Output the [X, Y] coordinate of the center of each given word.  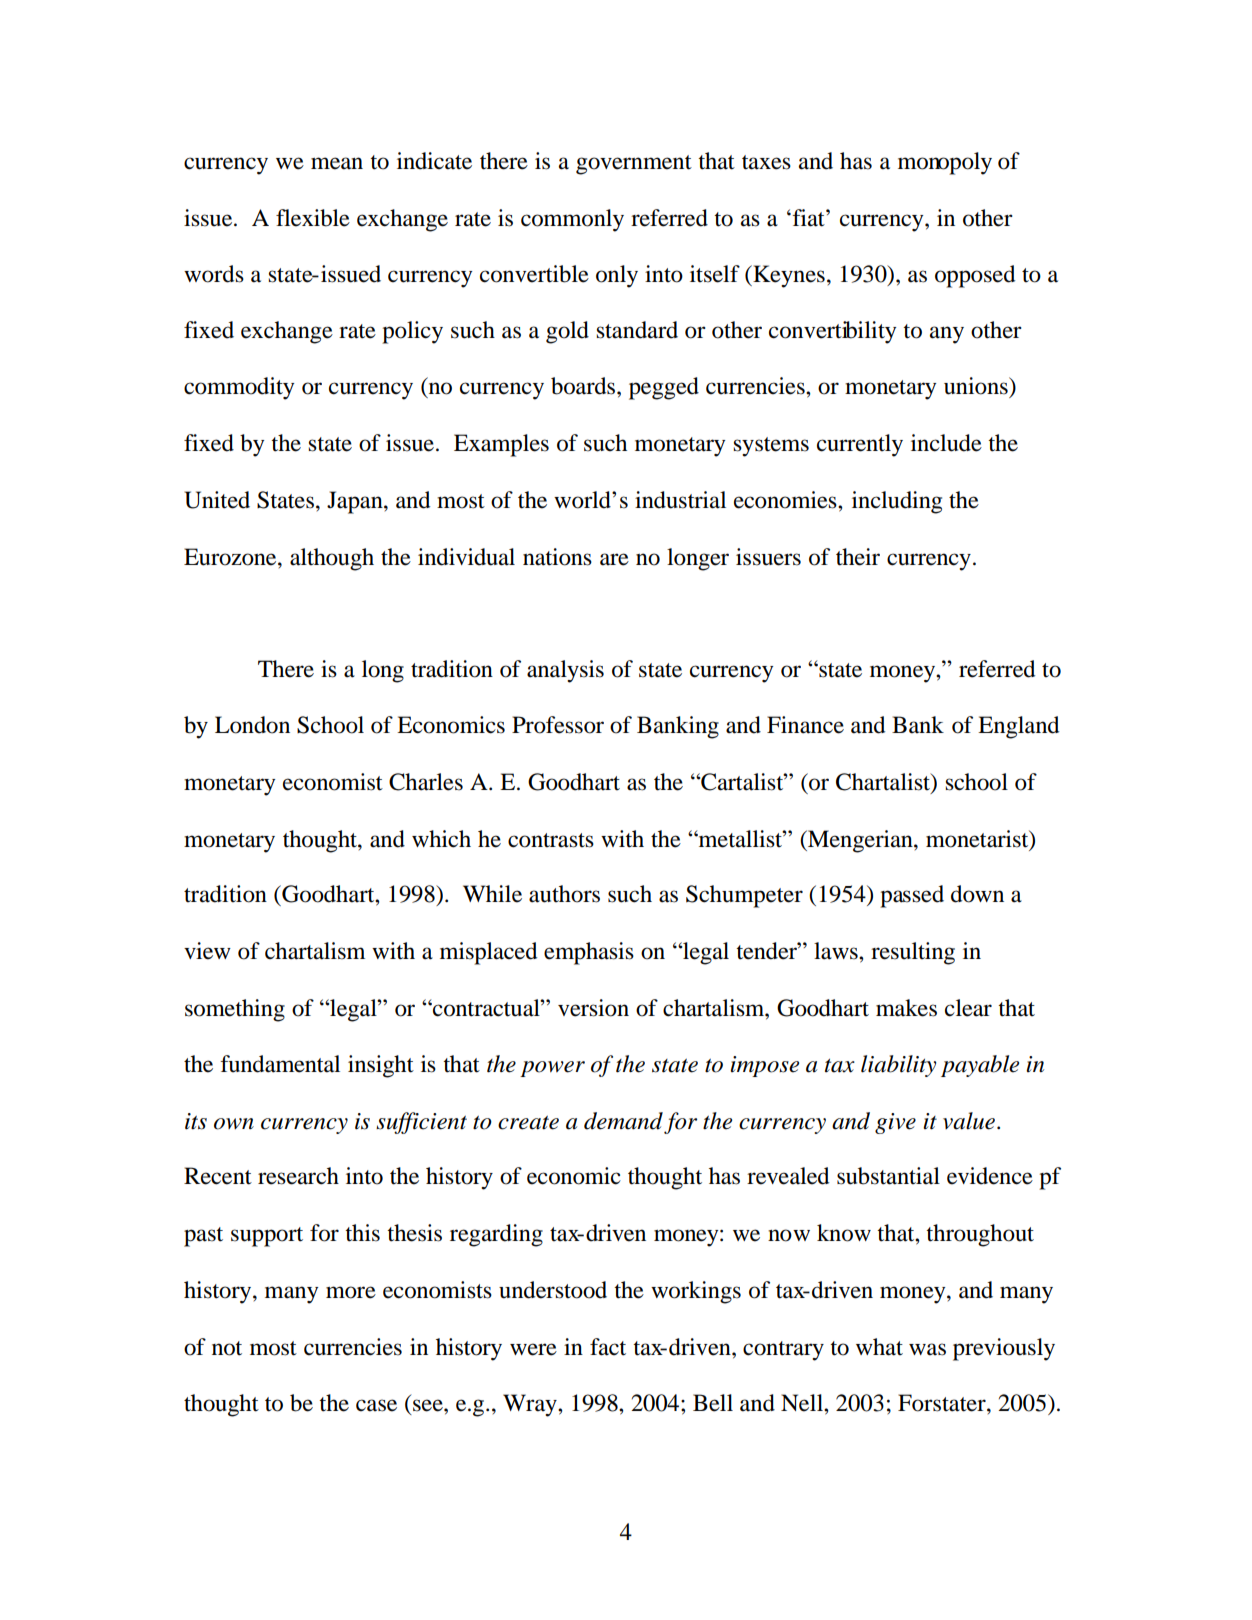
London [252, 725]
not [227, 1348]
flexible [313, 218]
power [552, 1069]
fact [608, 1347]
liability [899, 1066]
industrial [680, 500]
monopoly [945, 163]
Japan [356, 502]
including [897, 502]
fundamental [280, 1064]
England [1018, 727]
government [634, 165]
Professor [558, 725]
